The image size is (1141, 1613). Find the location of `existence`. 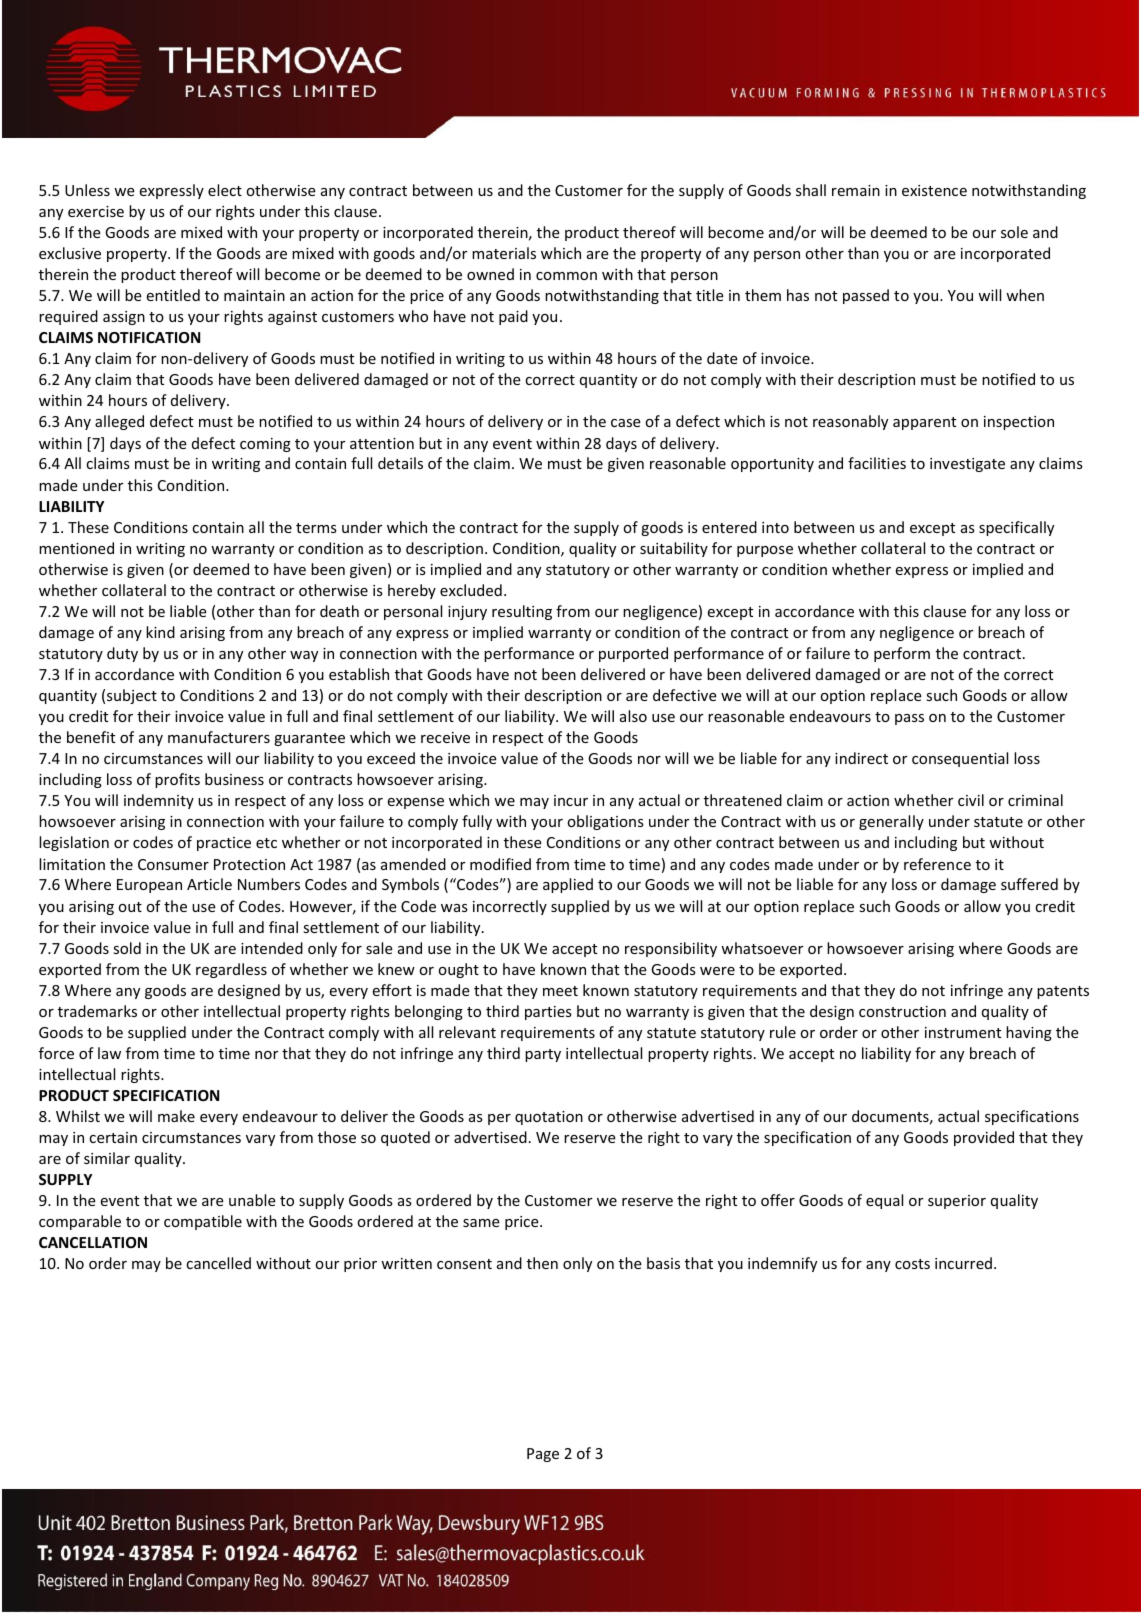

existence is located at coordinates (934, 190).
